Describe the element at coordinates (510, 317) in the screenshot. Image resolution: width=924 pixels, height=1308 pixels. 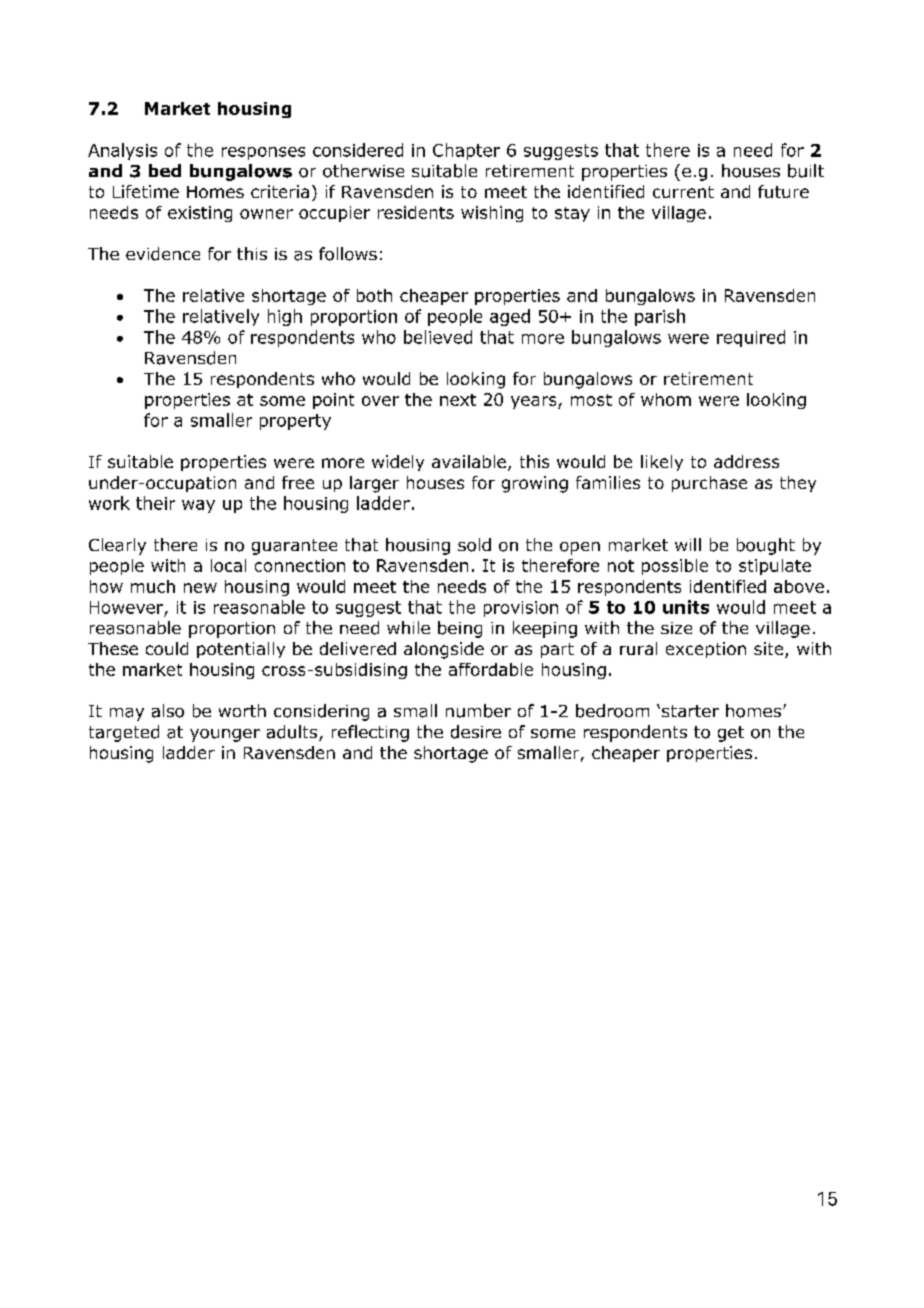
I see `aged` at that location.
